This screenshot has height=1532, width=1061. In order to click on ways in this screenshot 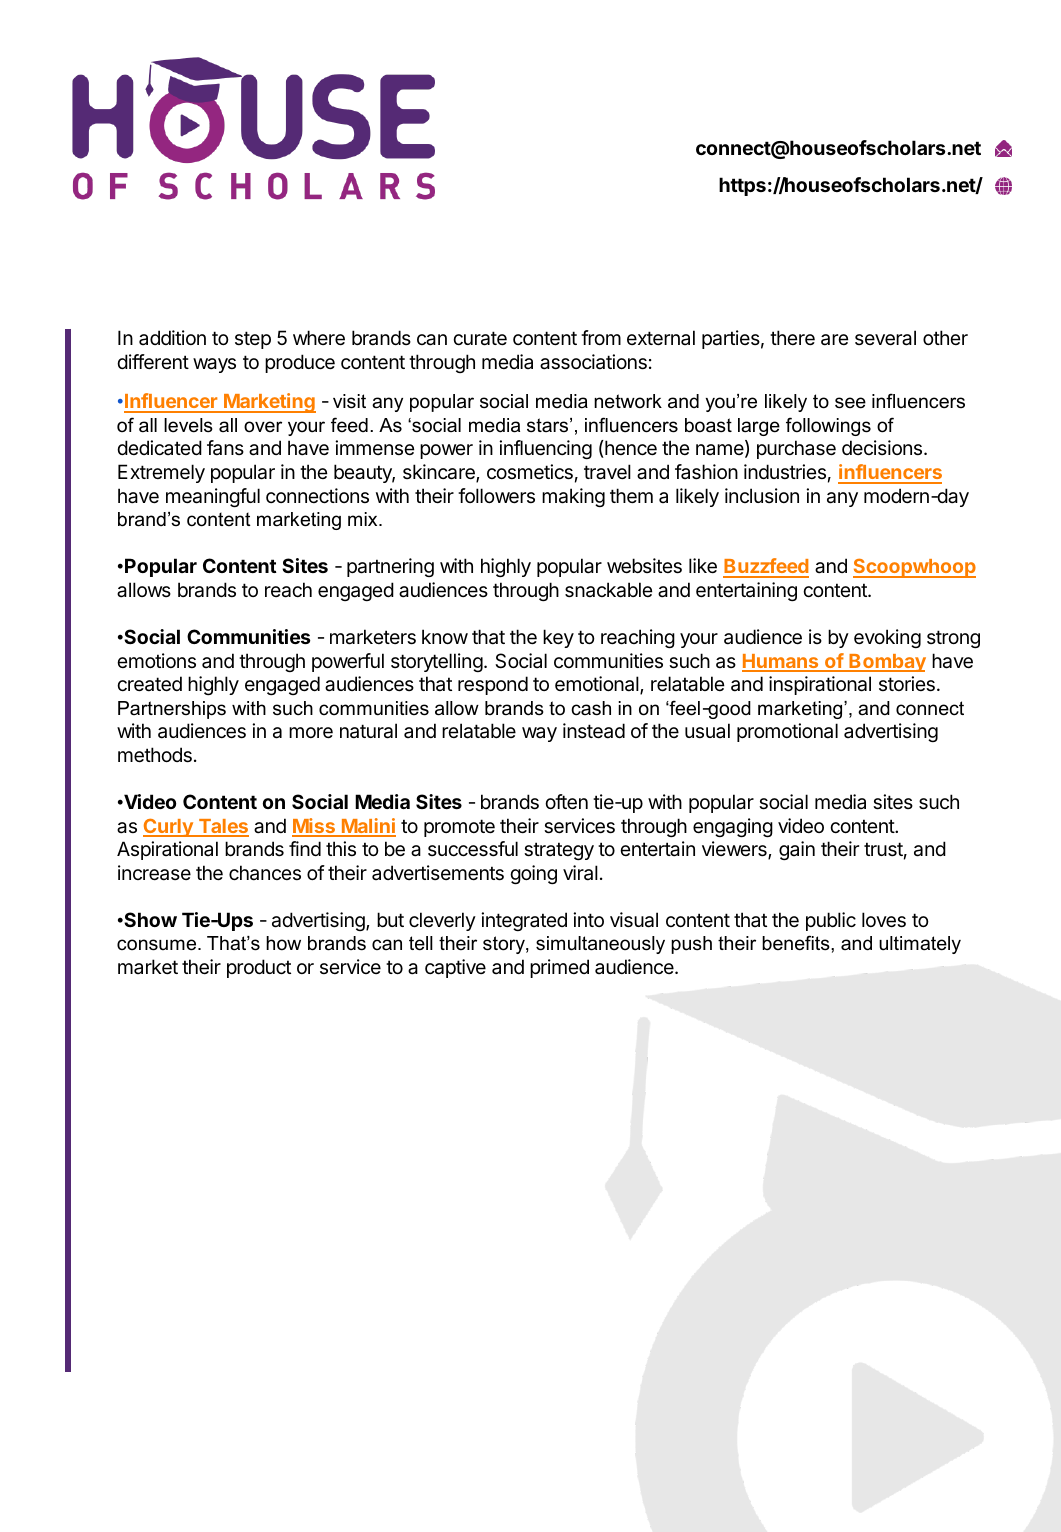, I will do `click(214, 365)`.
